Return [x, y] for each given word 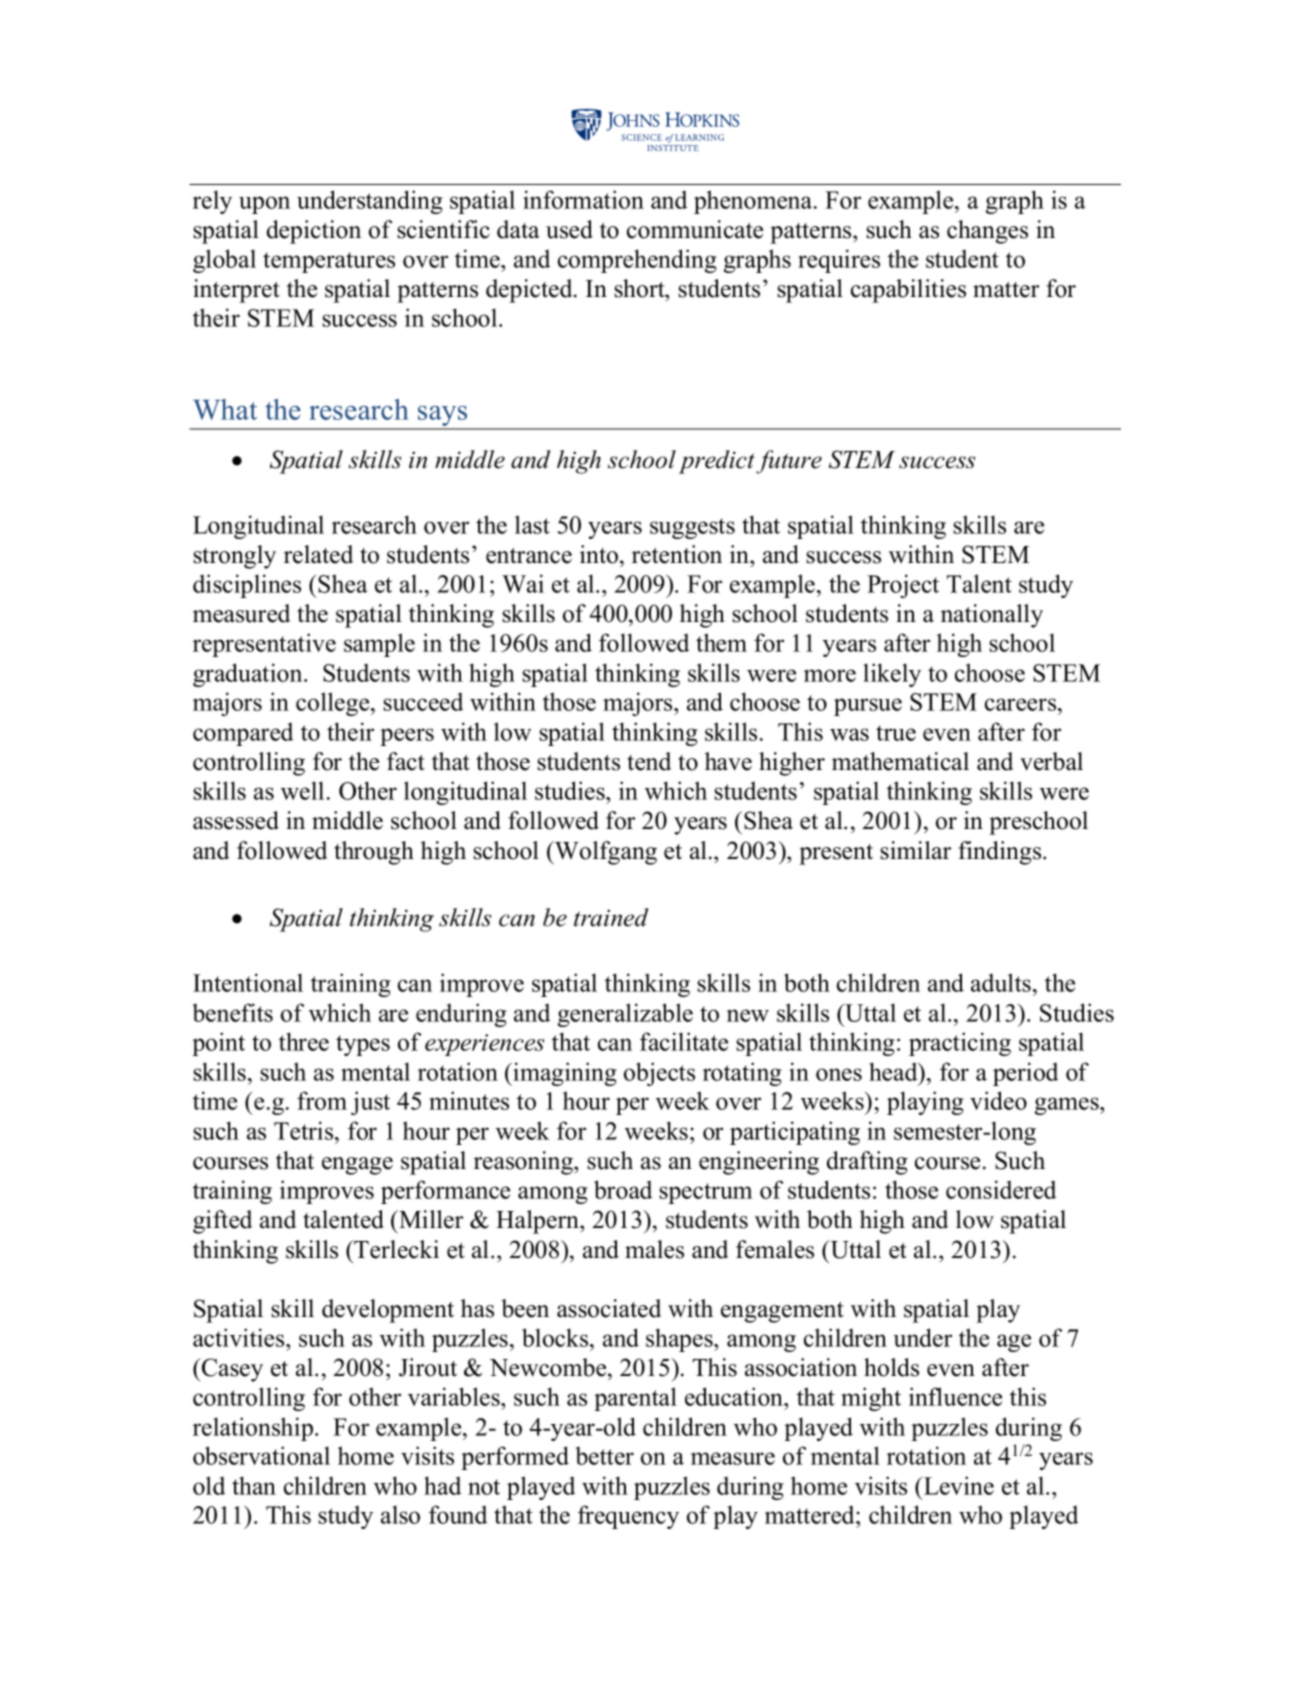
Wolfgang [605, 853]
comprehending [637, 261]
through [374, 853]
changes [987, 232]
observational [261, 1455]
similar [915, 850]
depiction [314, 232]
